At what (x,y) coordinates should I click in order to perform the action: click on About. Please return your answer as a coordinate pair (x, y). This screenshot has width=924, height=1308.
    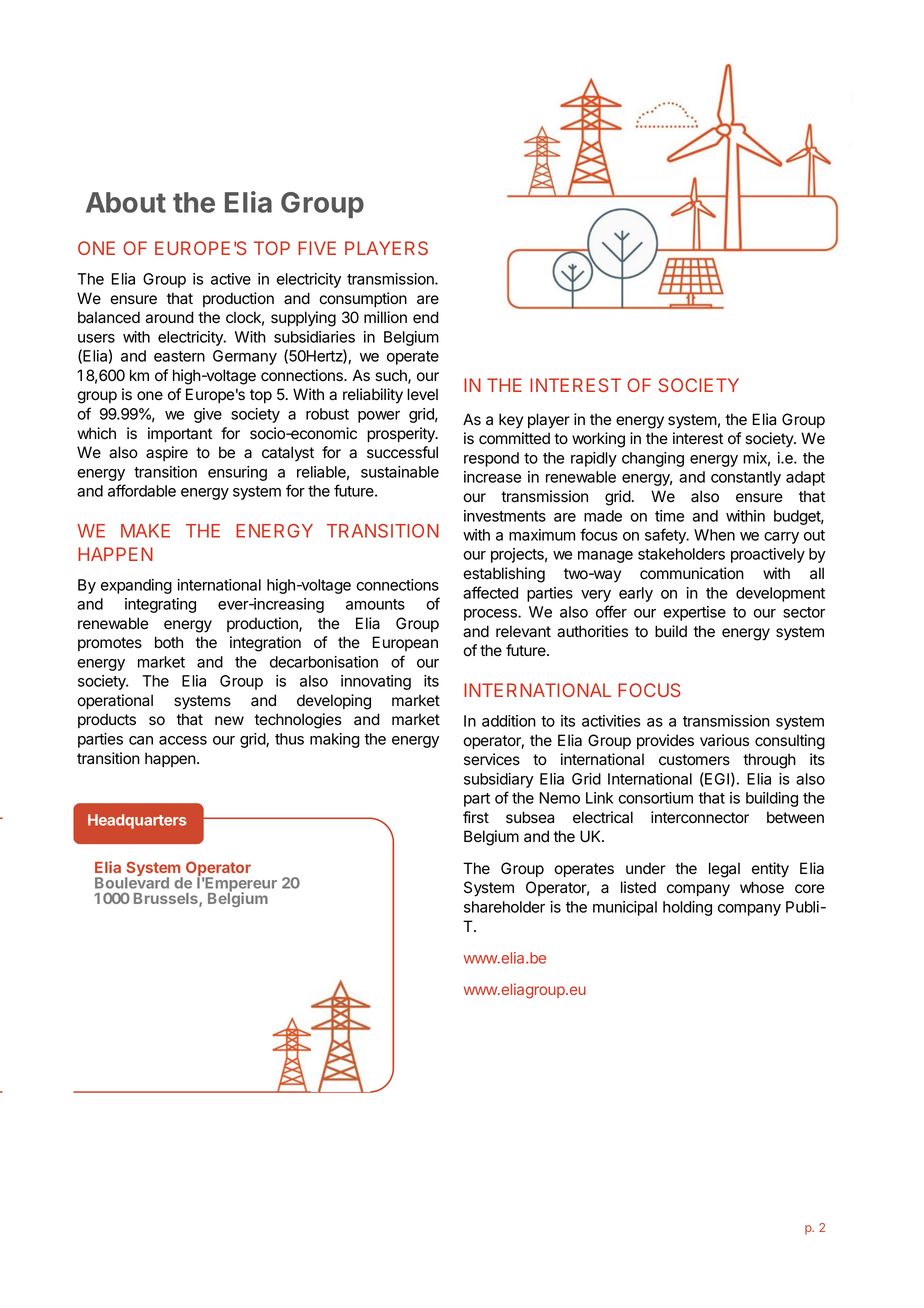
    Looking at the image, I should click on (126, 202).
